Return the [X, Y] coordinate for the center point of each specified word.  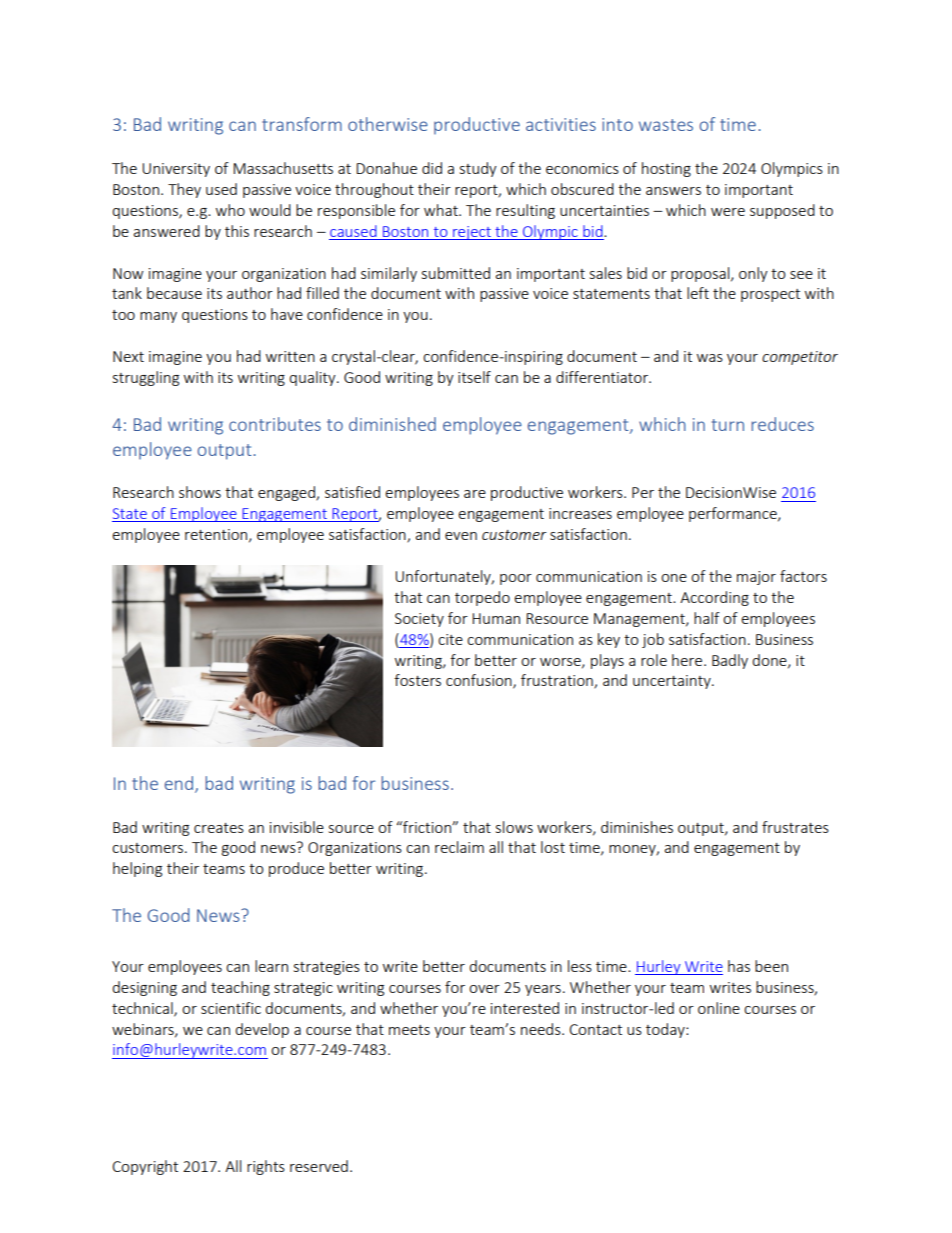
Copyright [145, 1167]
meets [409, 1030]
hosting [666, 169]
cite [450, 639]
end [179, 783]
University [176, 170]
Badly [730, 661]
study [478, 169]
